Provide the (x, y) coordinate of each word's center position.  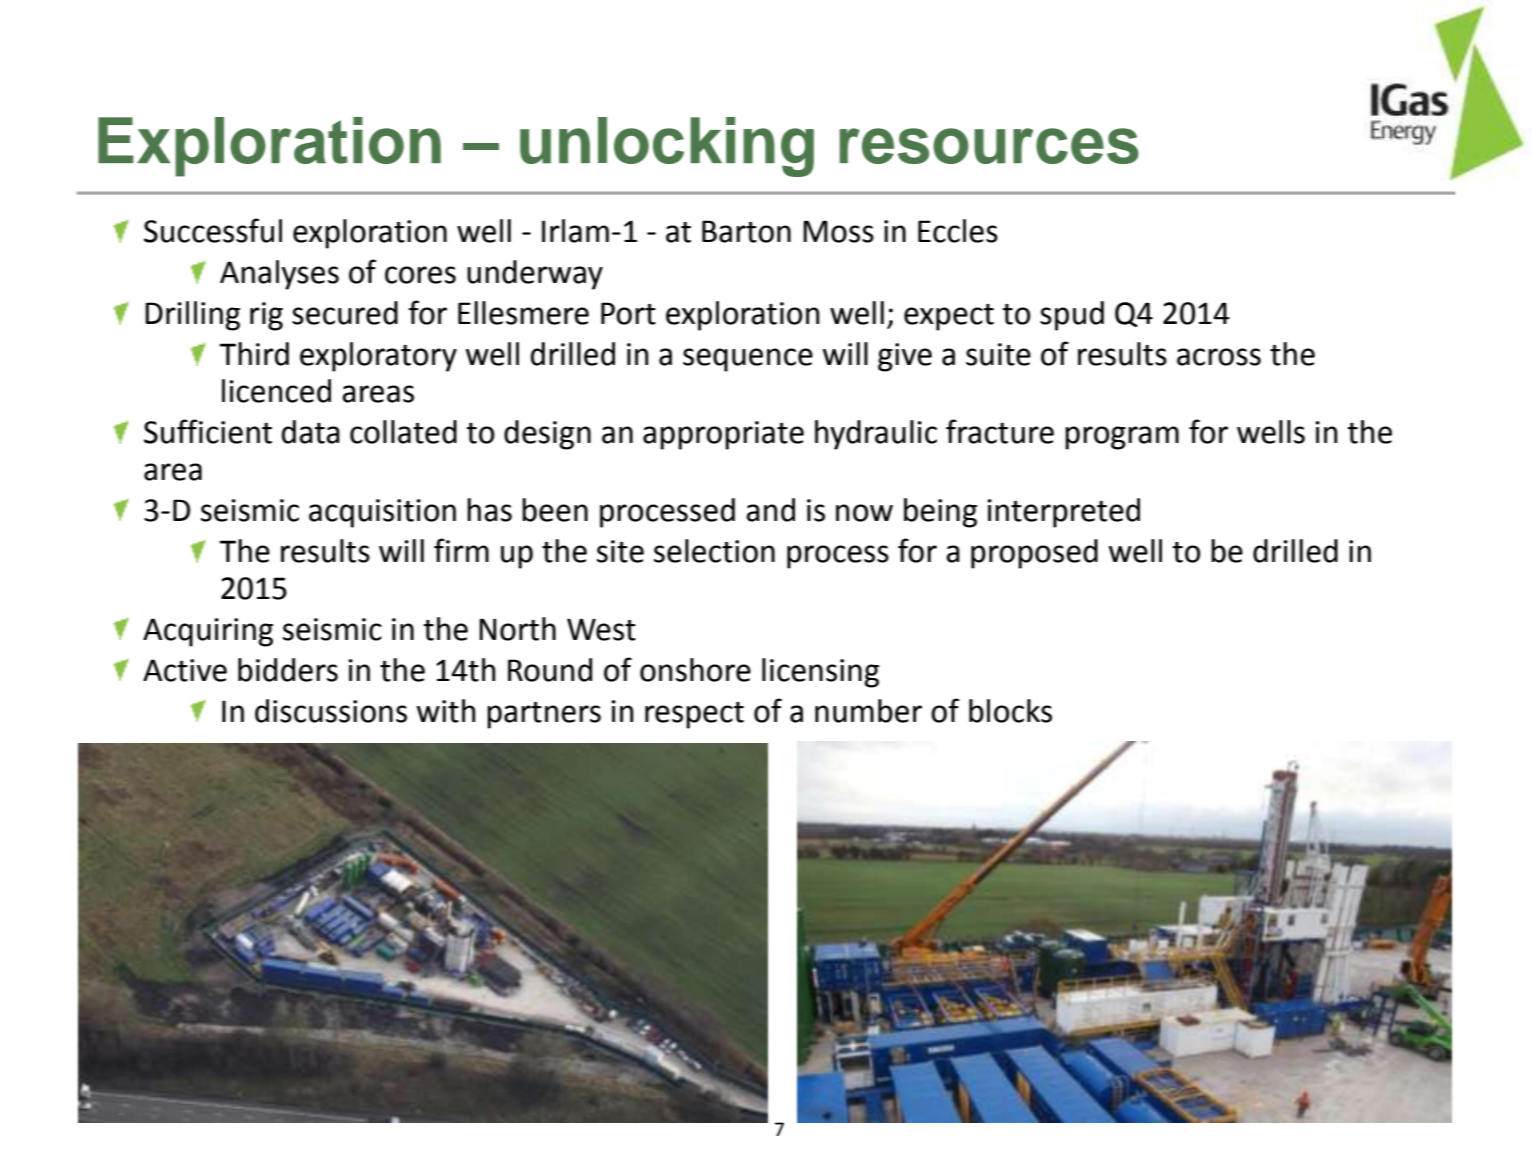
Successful (213, 230)
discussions (331, 711)
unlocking (667, 147)
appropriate (723, 435)
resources (989, 146)
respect (694, 715)
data (311, 432)
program (1122, 438)
